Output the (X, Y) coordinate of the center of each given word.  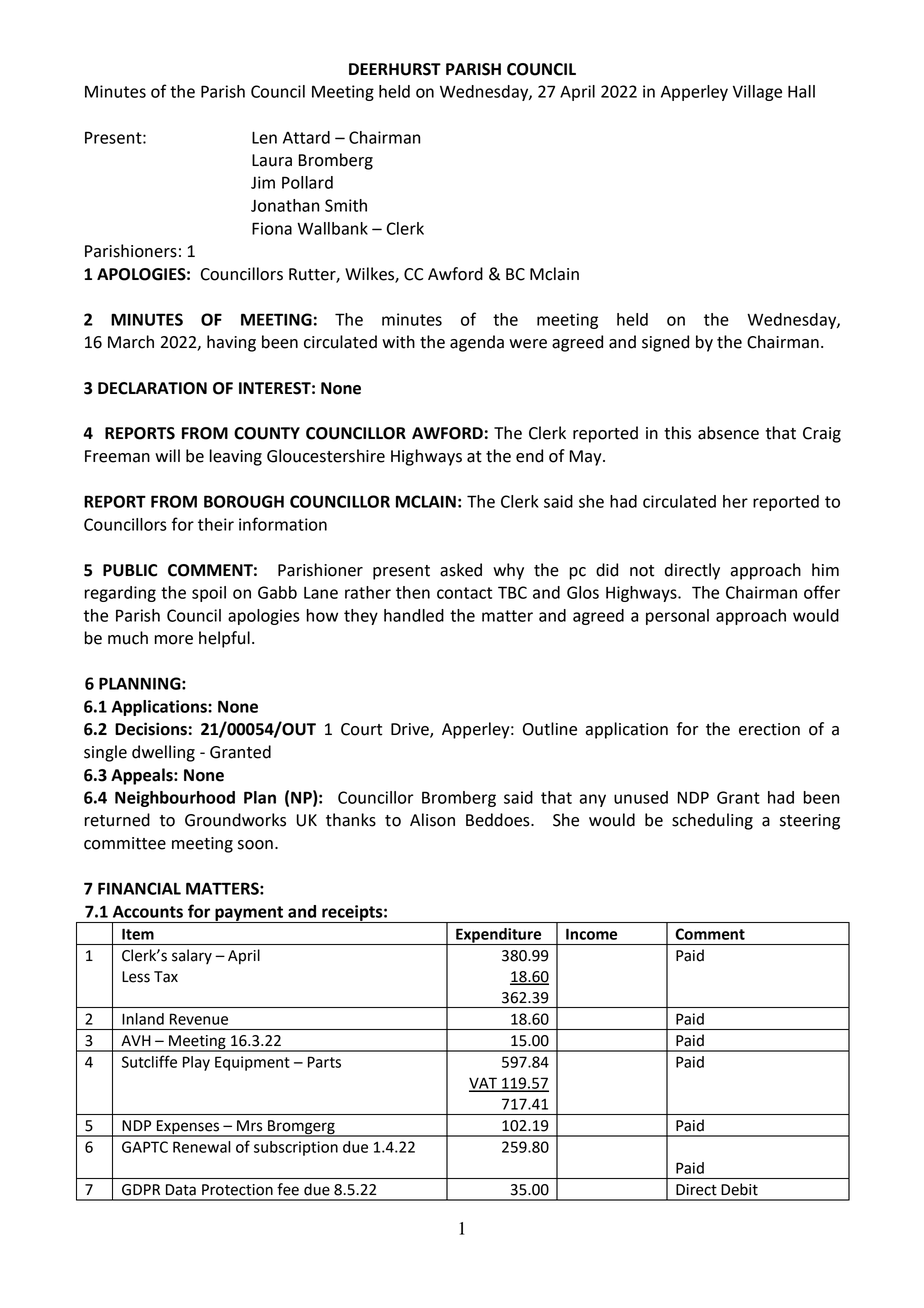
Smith (346, 205)
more (173, 640)
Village (757, 93)
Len (264, 138)
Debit (739, 1189)
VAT (484, 1084)
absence (728, 433)
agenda (477, 343)
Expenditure (499, 936)
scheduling (712, 821)
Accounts (148, 911)
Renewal (202, 1147)
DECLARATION (152, 388)
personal (677, 617)
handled (414, 615)
